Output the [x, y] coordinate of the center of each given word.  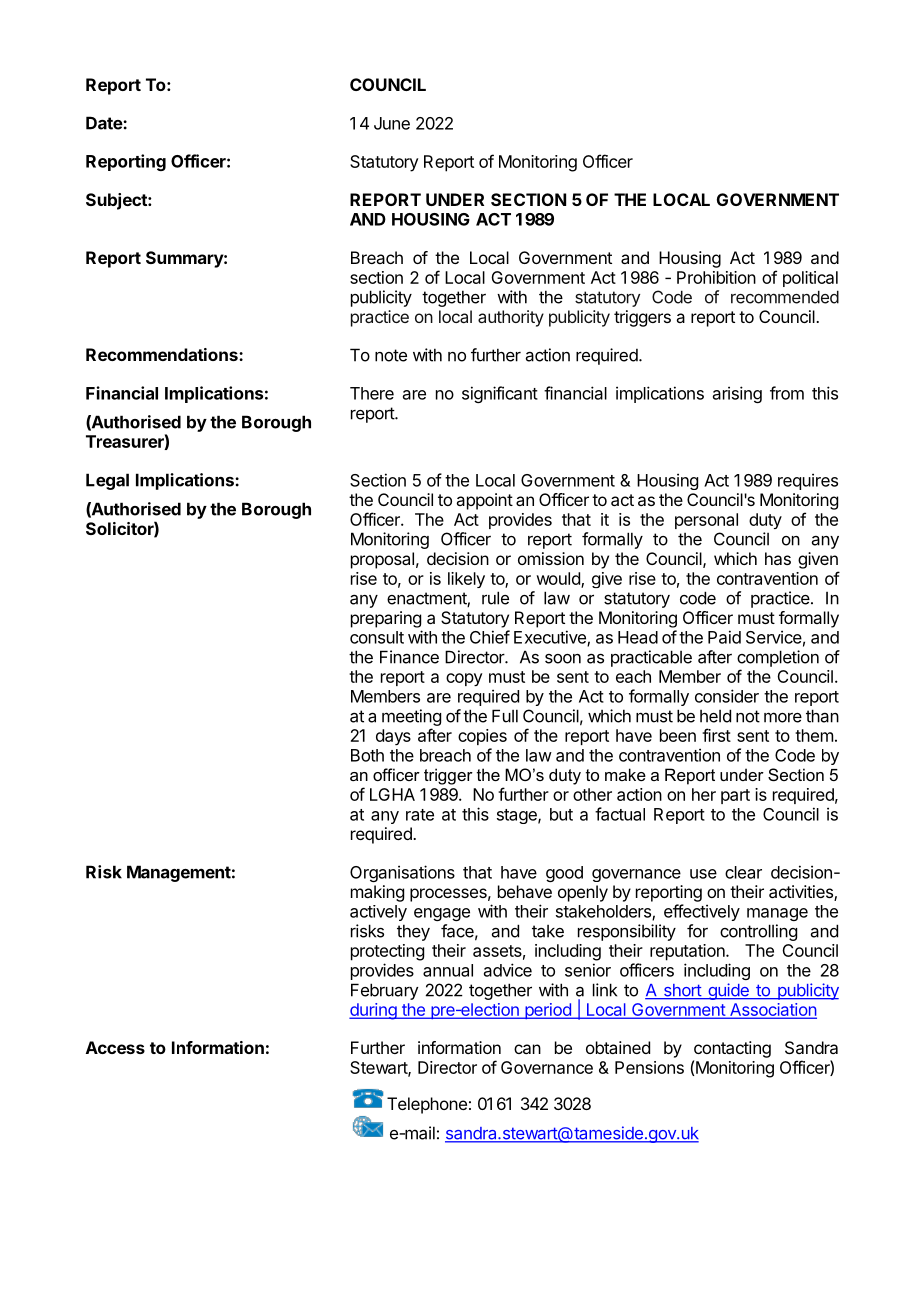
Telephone [427, 1105]
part [735, 796]
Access [115, 1047]
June [392, 123]
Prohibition [716, 277]
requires [808, 481]
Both [367, 755]
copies [482, 737]
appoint [484, 501]
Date [105, 123]
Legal [107, 481]
